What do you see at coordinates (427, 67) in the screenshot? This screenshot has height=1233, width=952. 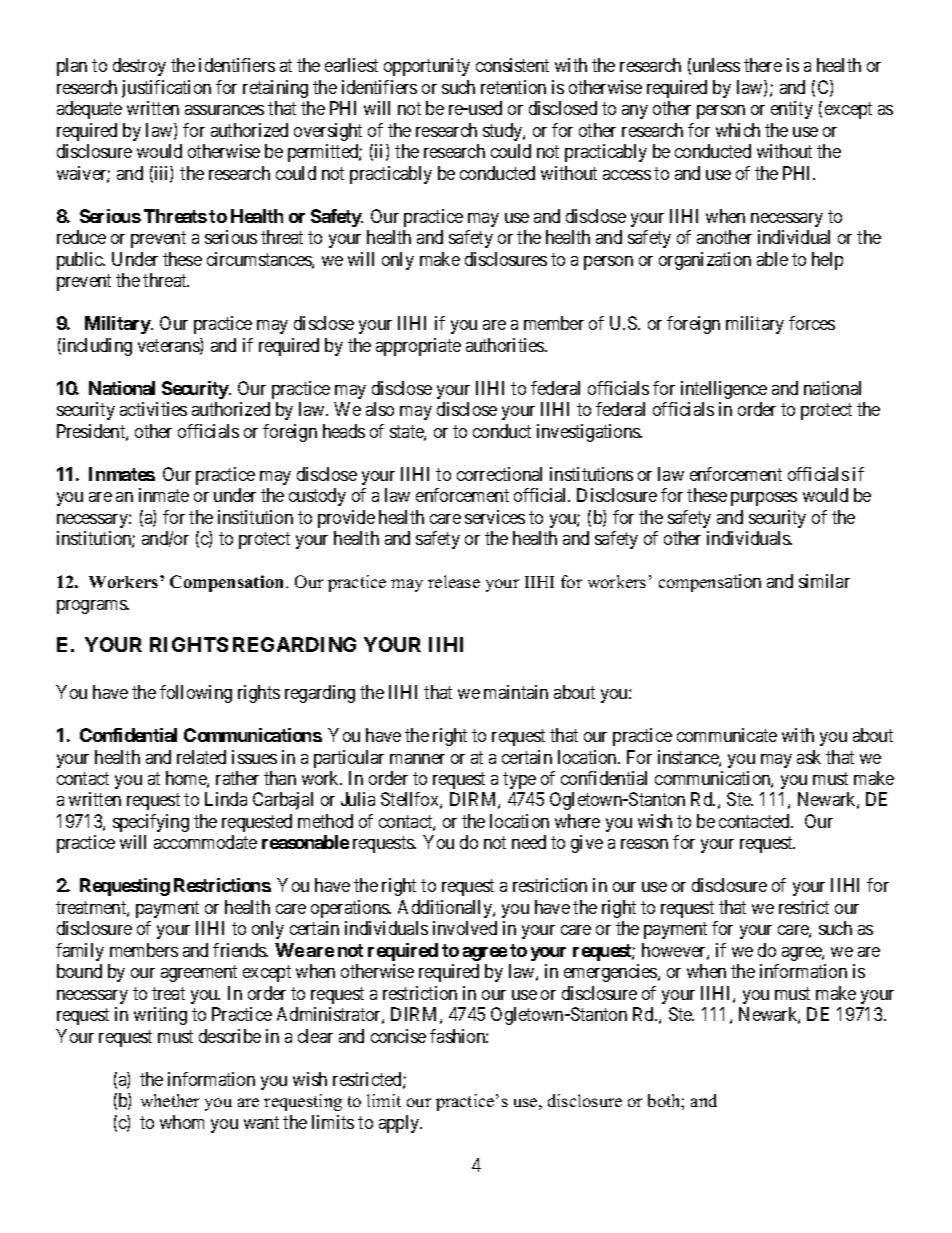 I see `opportunity` at bounding box center [427, 67].
